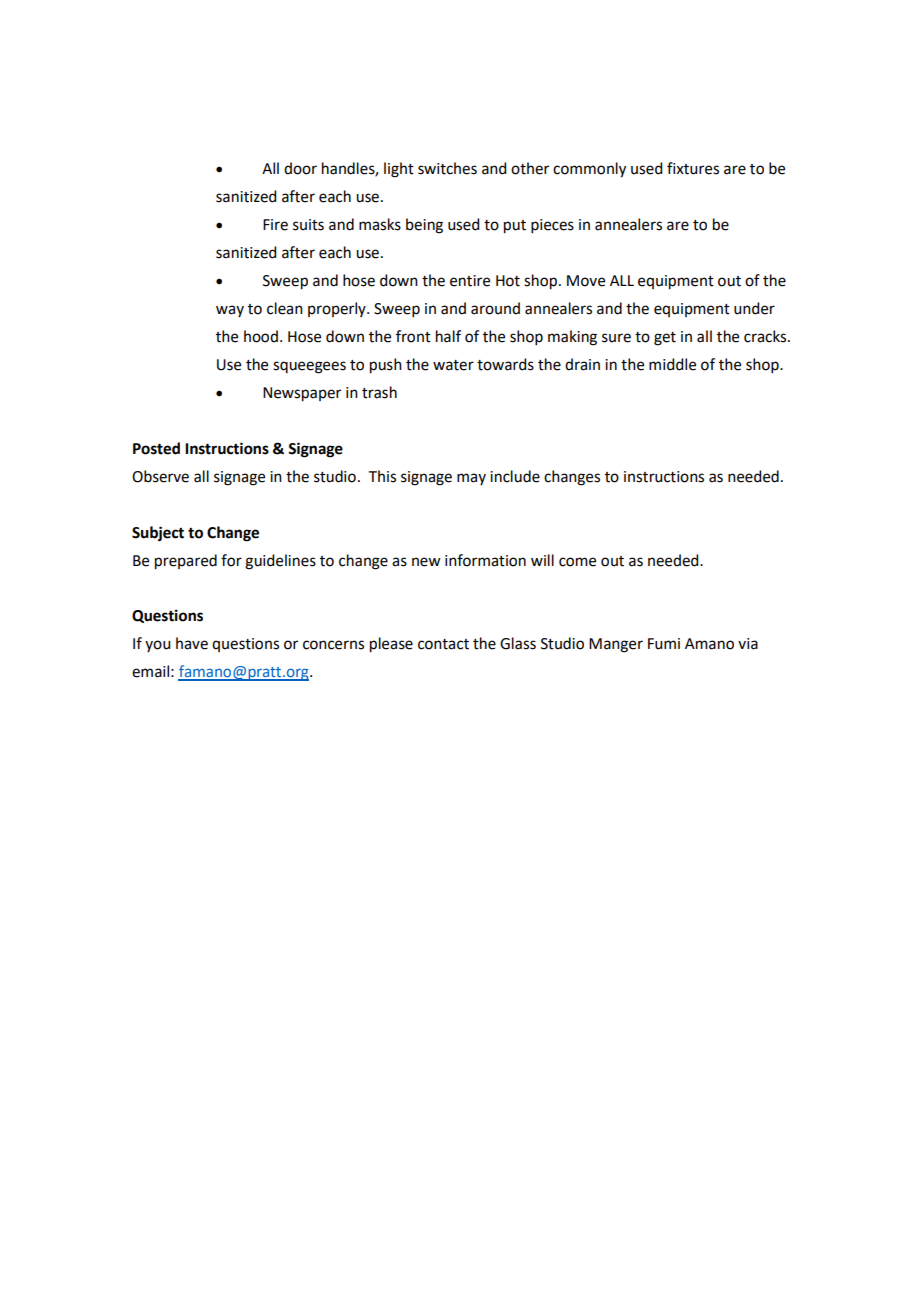  I want to click on Move, so click(586, 281).
